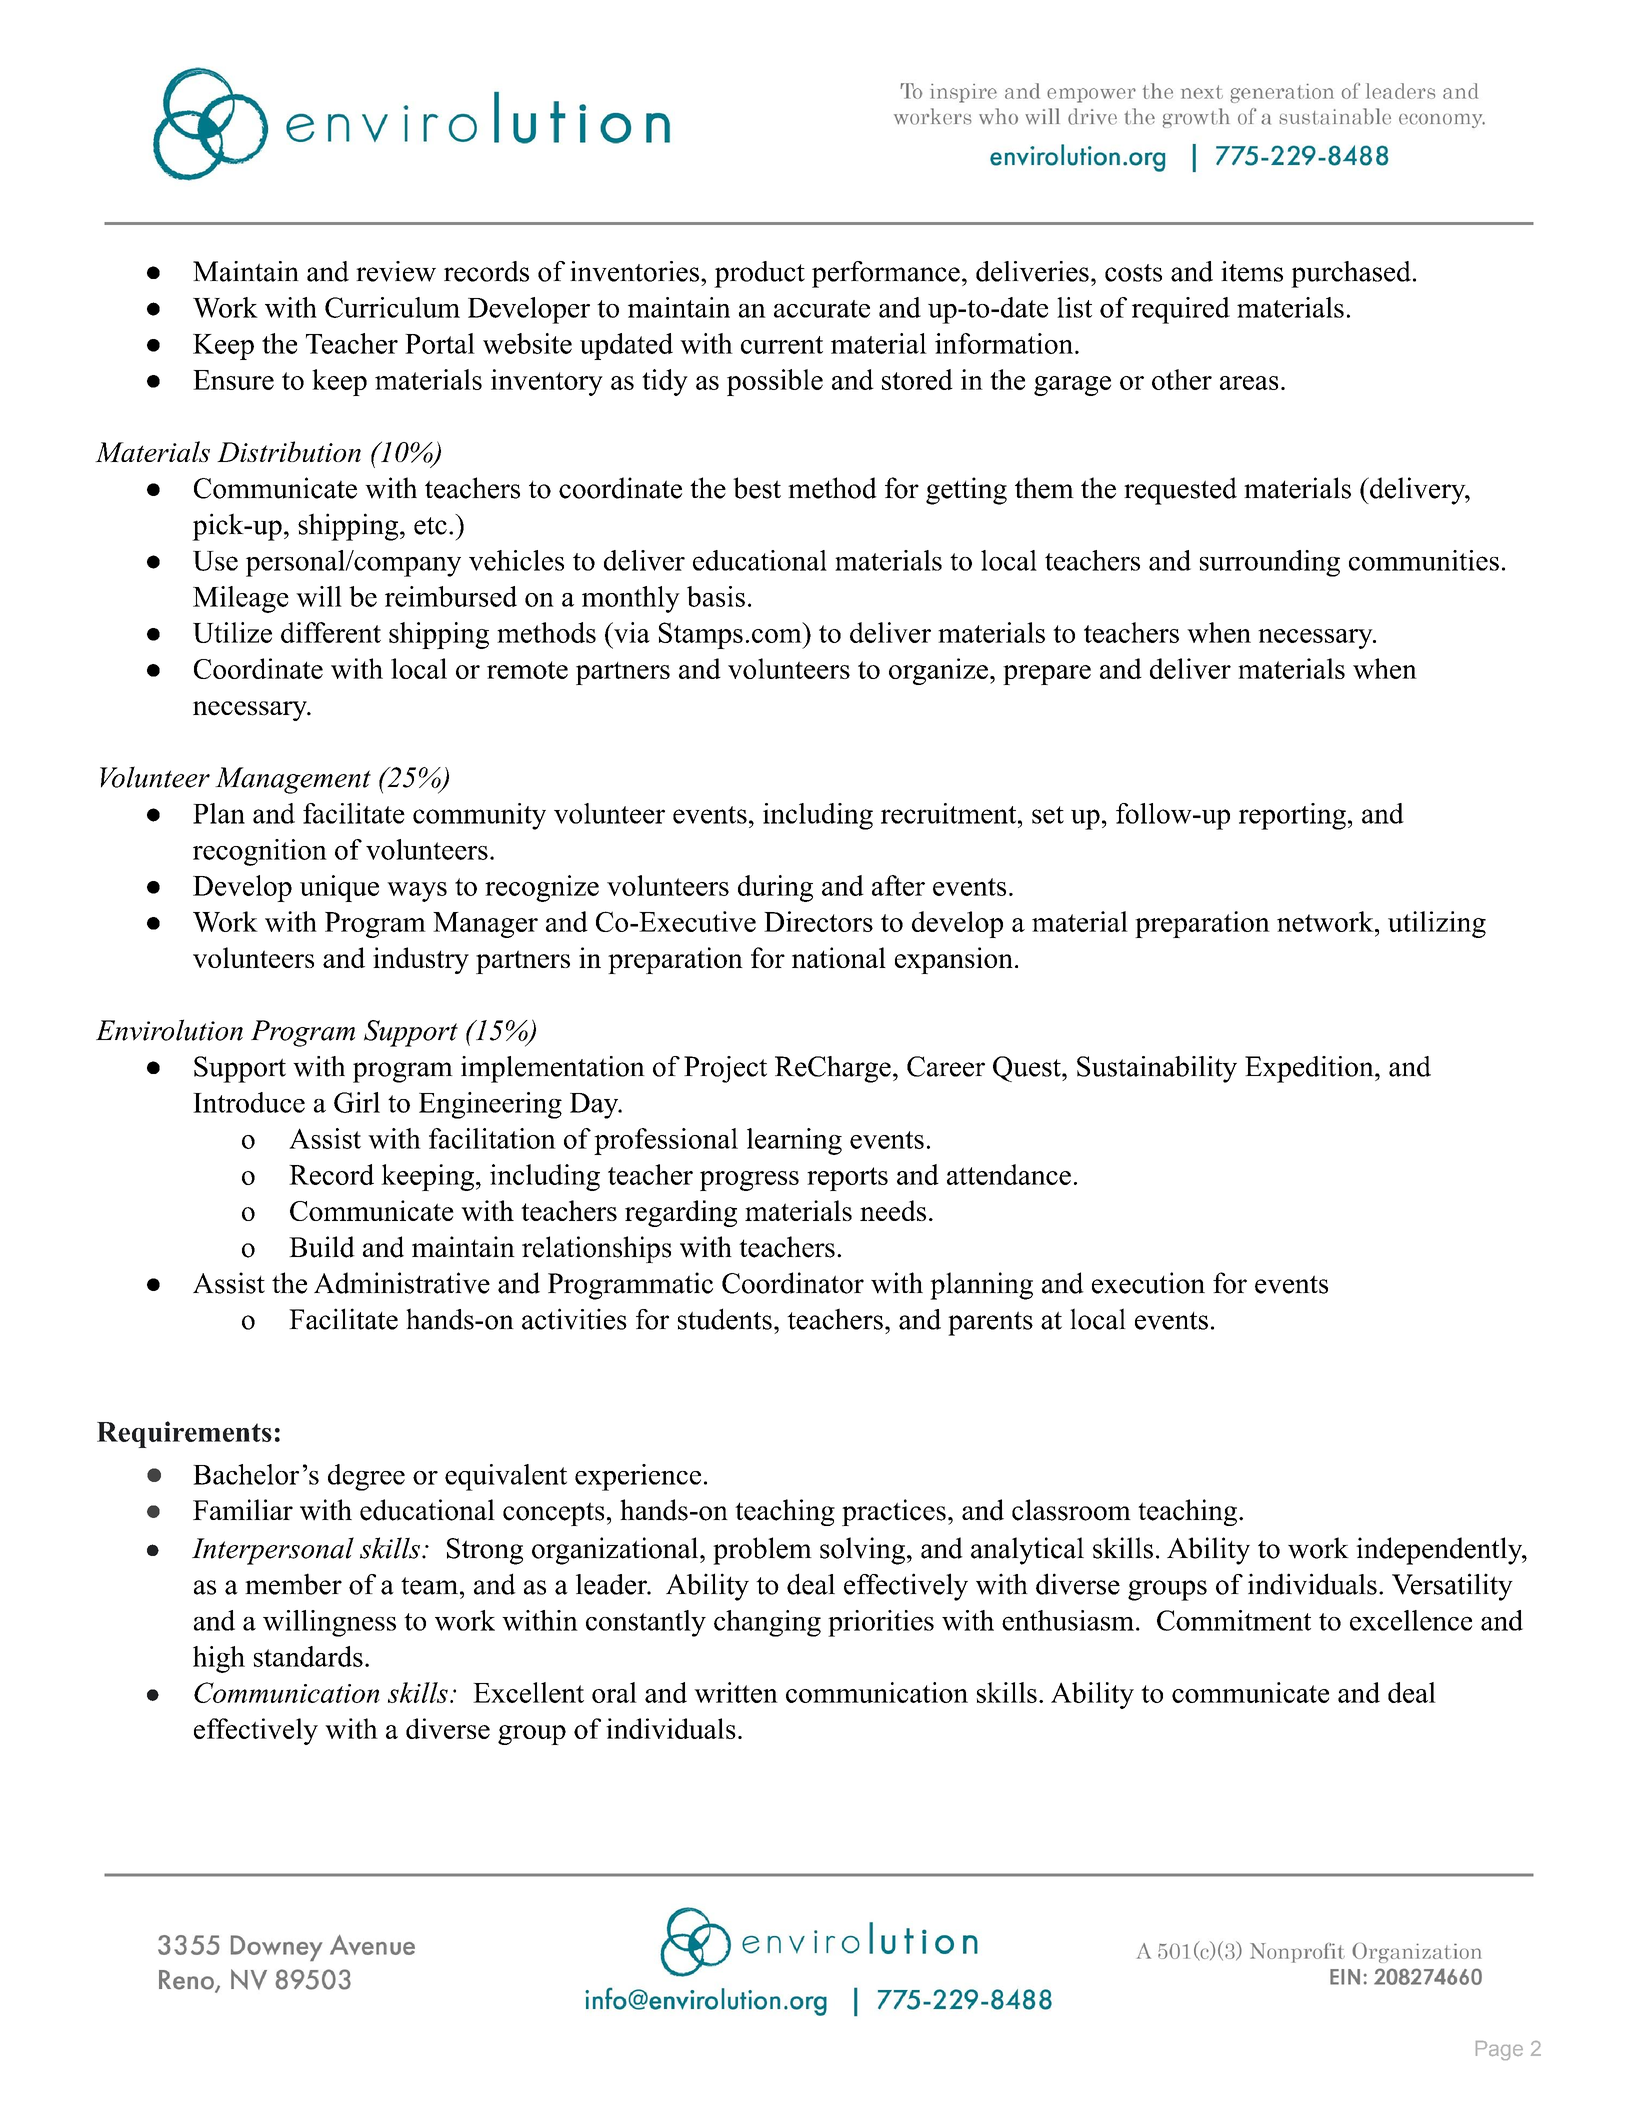  I want to click on solving, so click(862, 1551).
